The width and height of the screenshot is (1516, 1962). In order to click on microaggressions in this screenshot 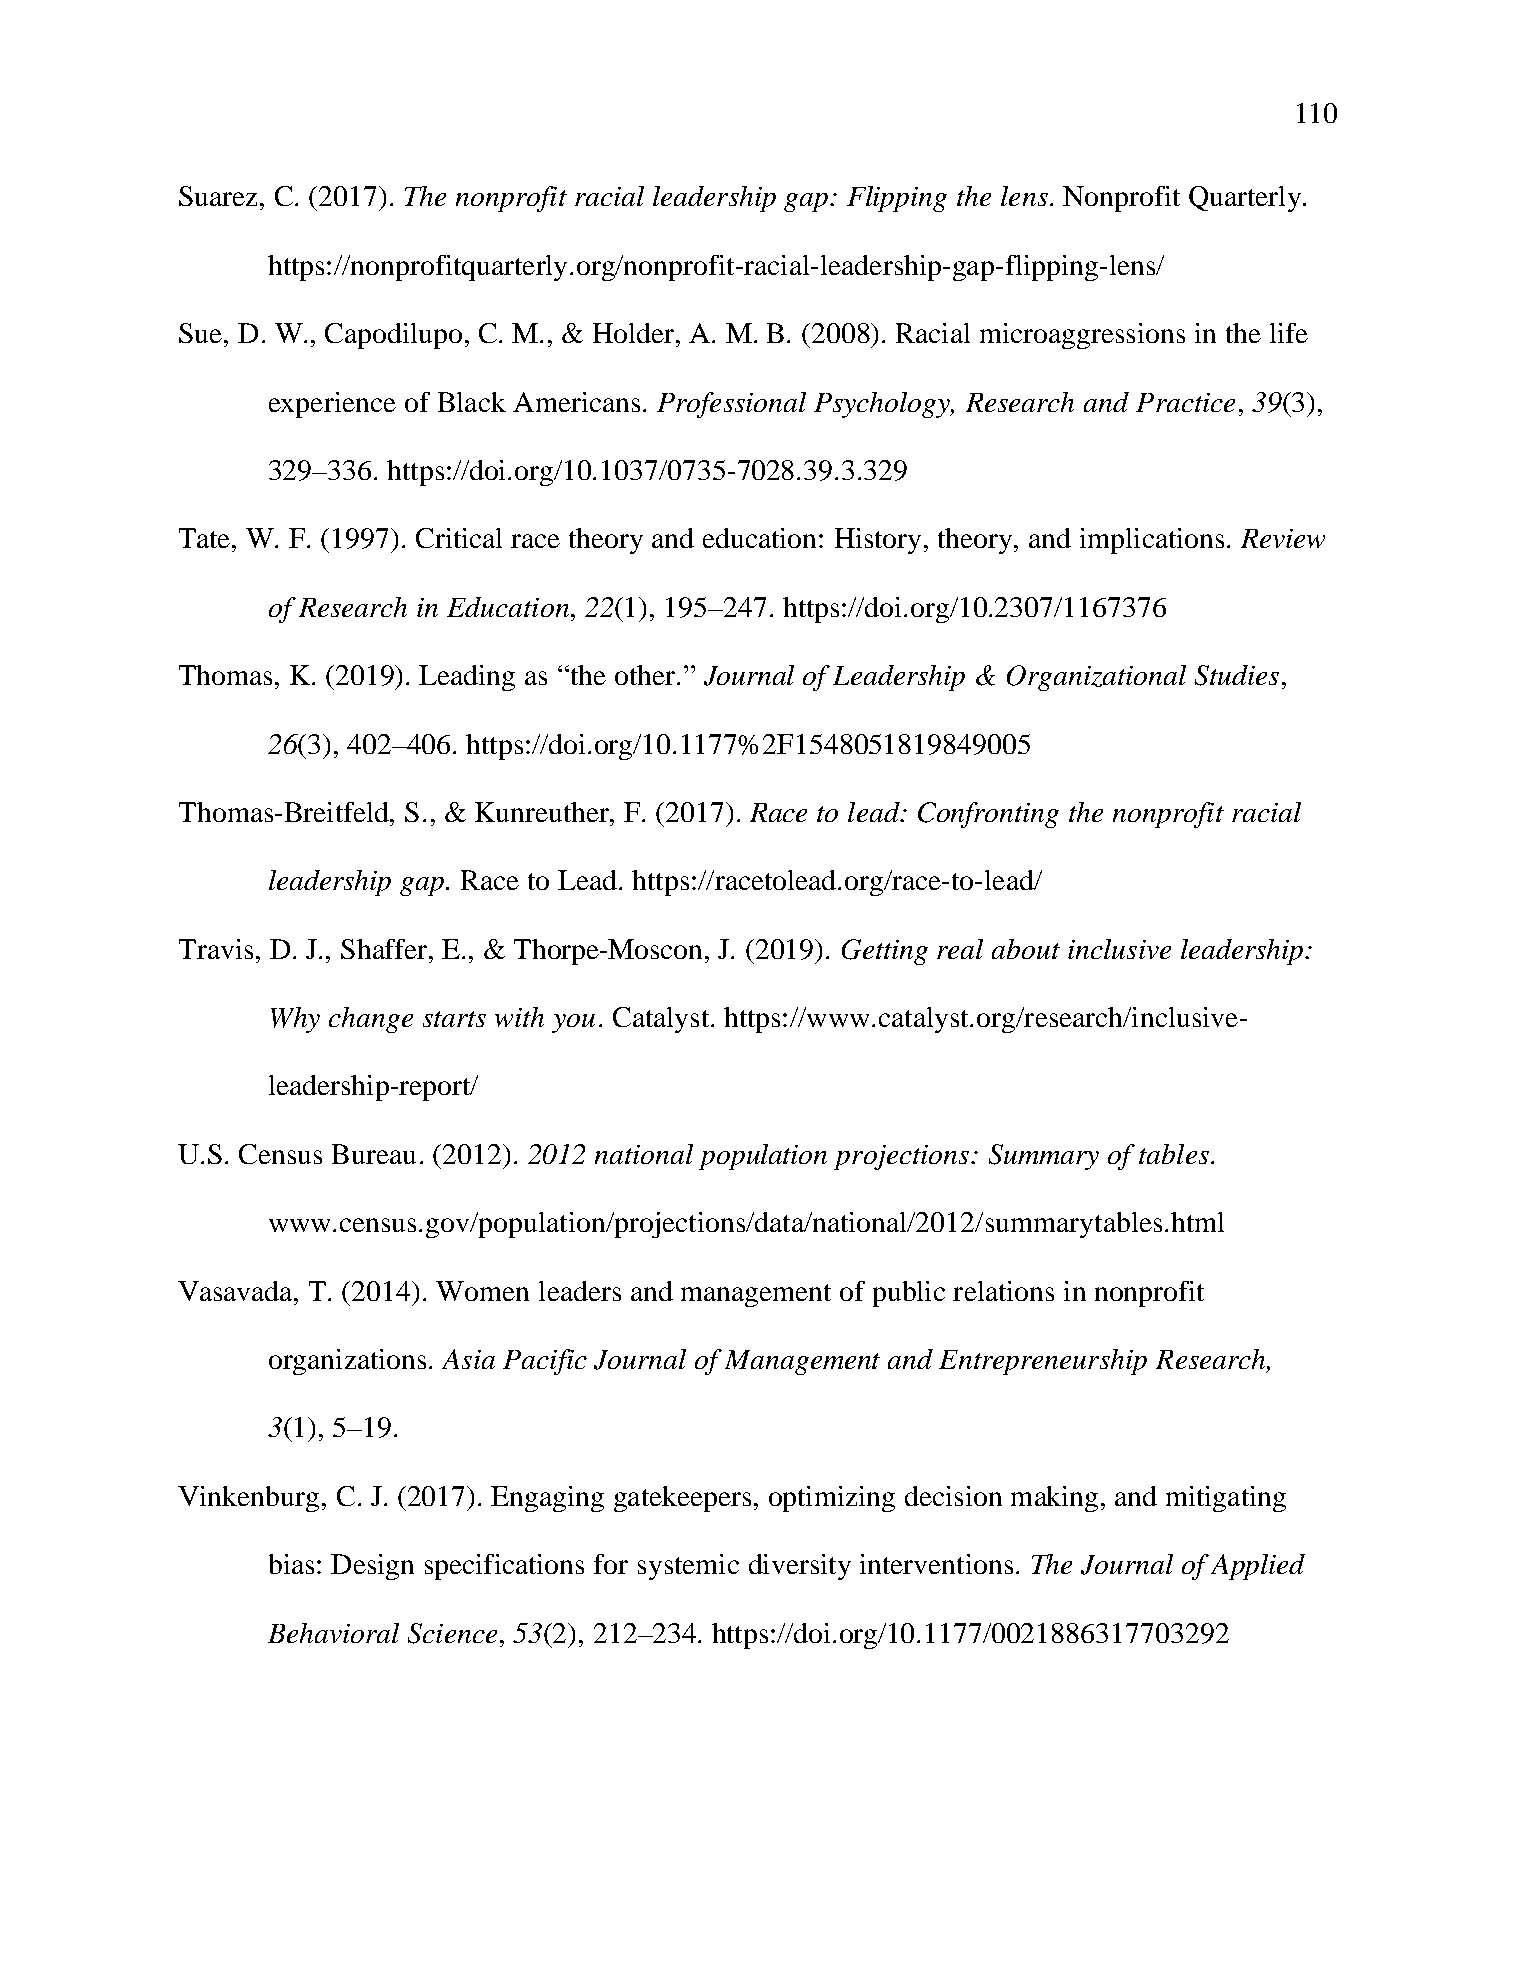, I will do `click(1082, 336)`.
